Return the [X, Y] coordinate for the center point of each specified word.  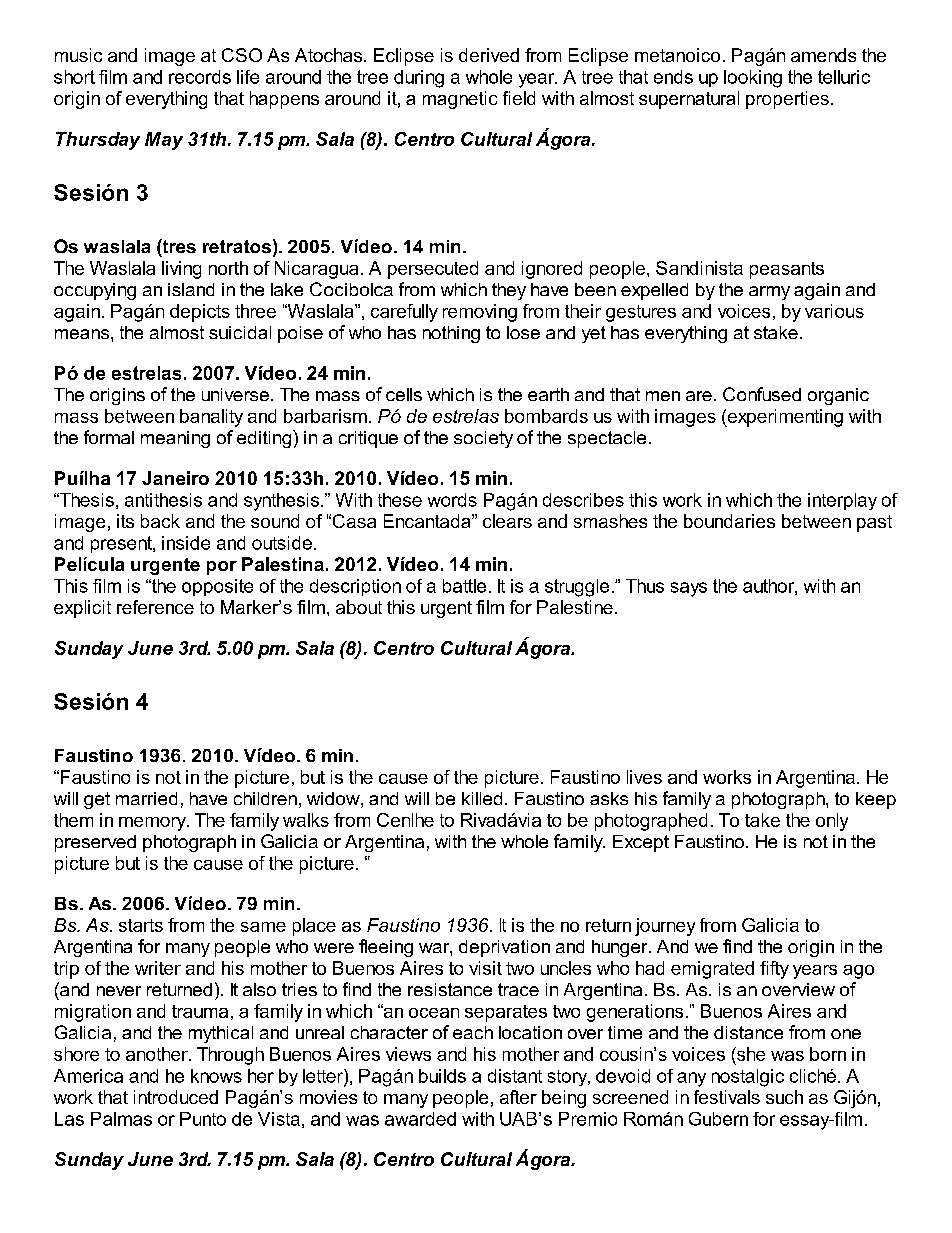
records [200, 77]
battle [464, 586]
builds [442, 1076]
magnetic [460, 100]
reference [155, 607]
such [784, 1097]
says [689, 589]
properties [787, 100]
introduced [176, 1097]
